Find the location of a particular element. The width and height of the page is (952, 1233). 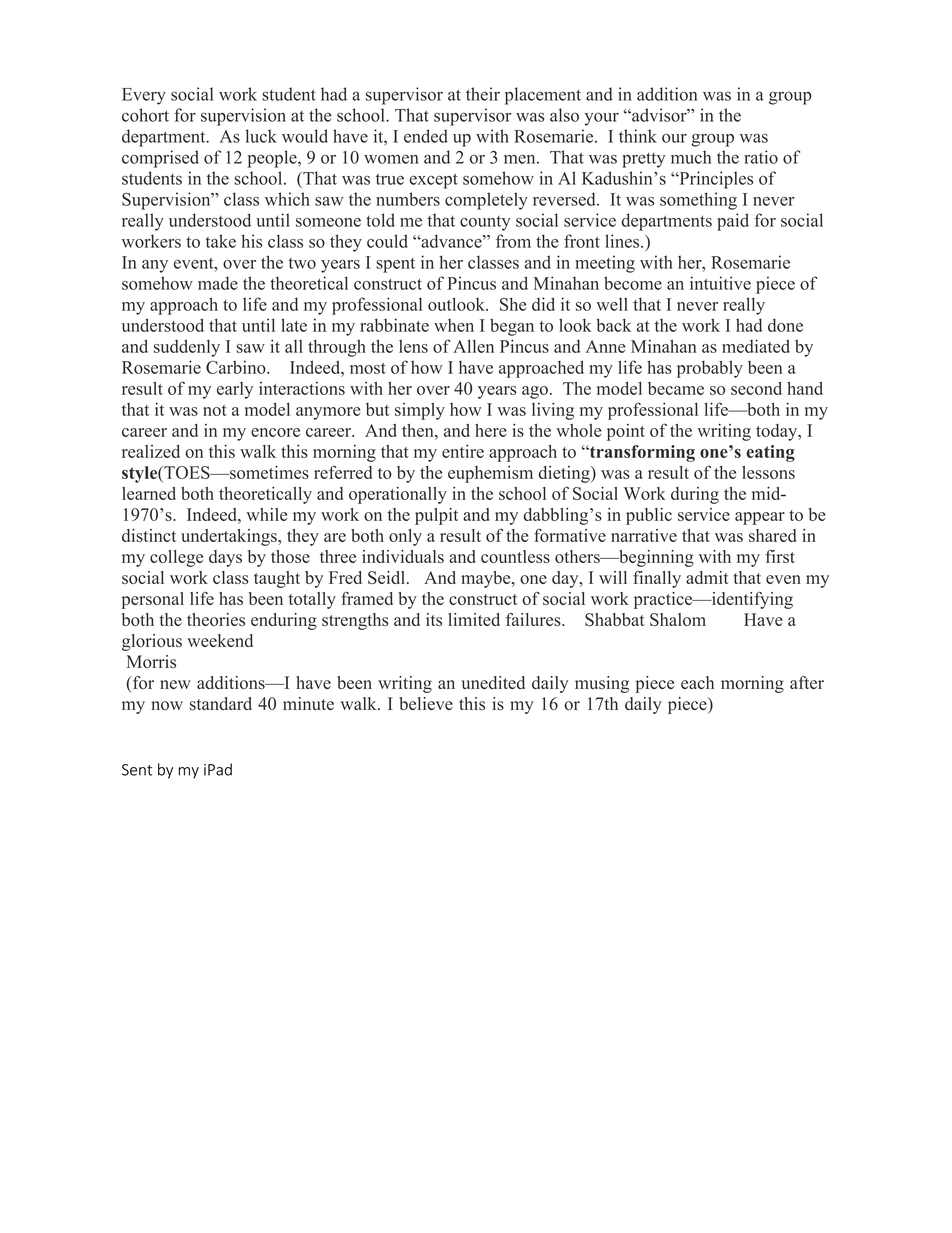

take is located at coordinates (221, 241).
